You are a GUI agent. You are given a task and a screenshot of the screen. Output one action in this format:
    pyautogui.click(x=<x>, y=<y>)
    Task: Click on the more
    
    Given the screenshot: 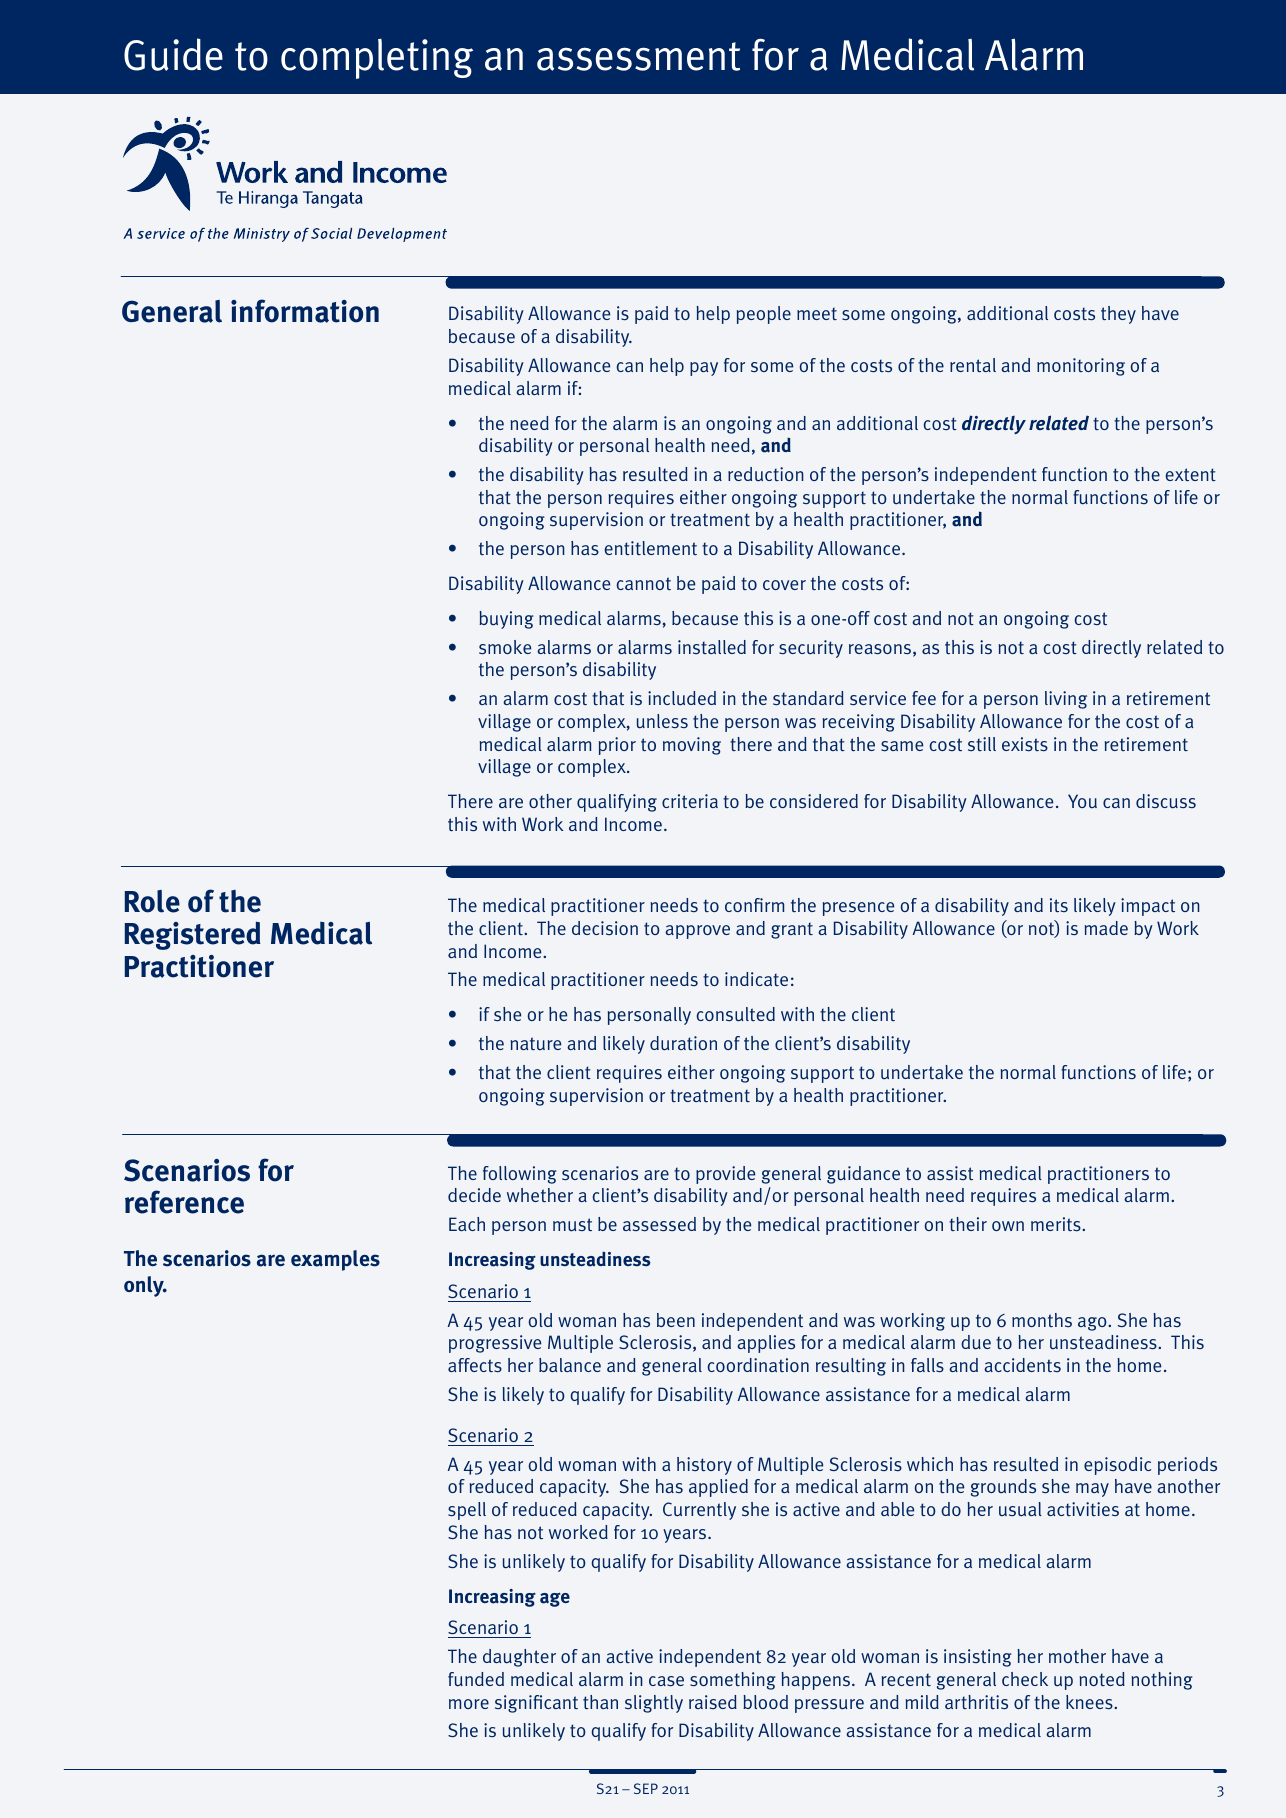 What is the action you would take?
    pyautogui.click(x=469, y=1704)
